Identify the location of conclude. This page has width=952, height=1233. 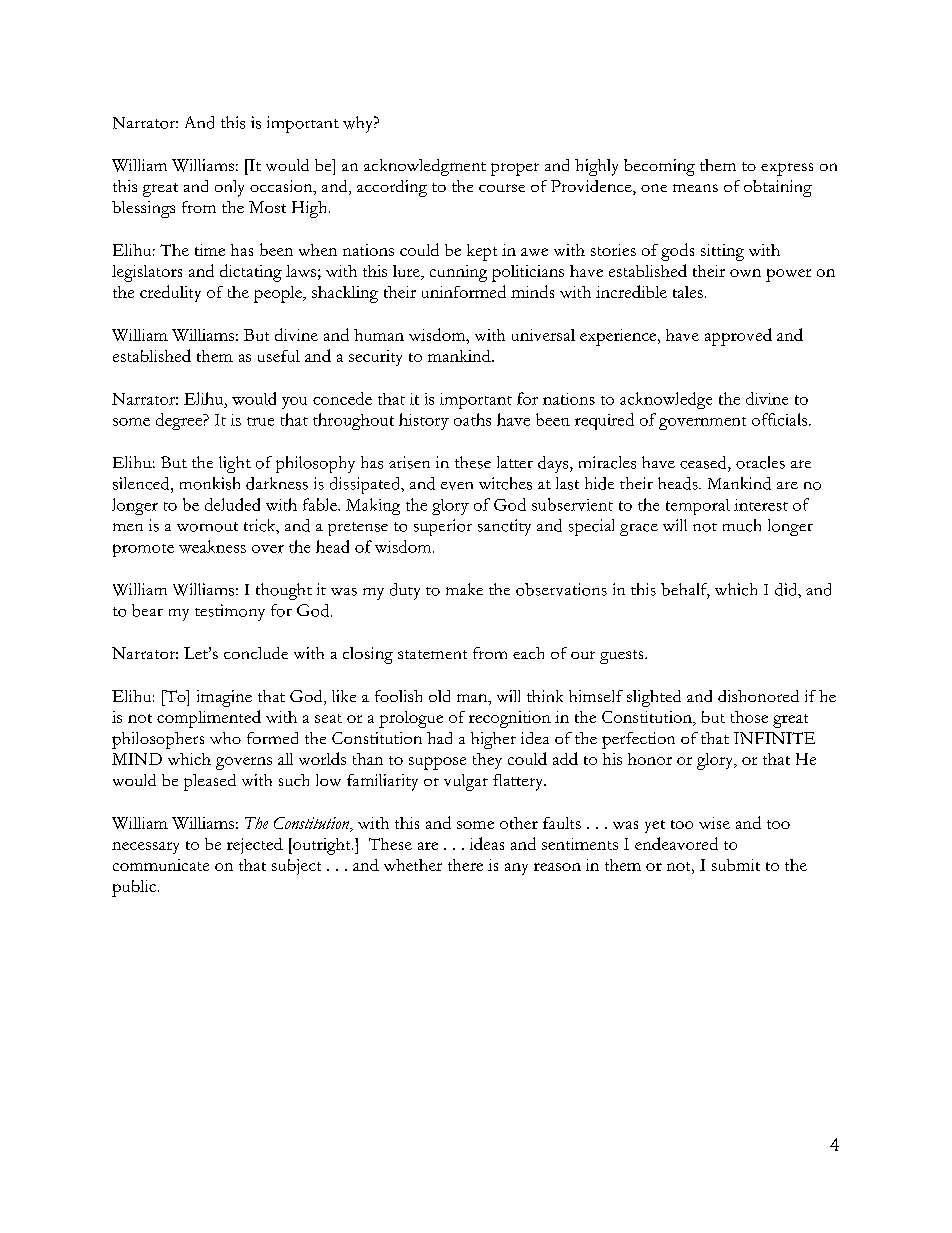
(256, 653).
